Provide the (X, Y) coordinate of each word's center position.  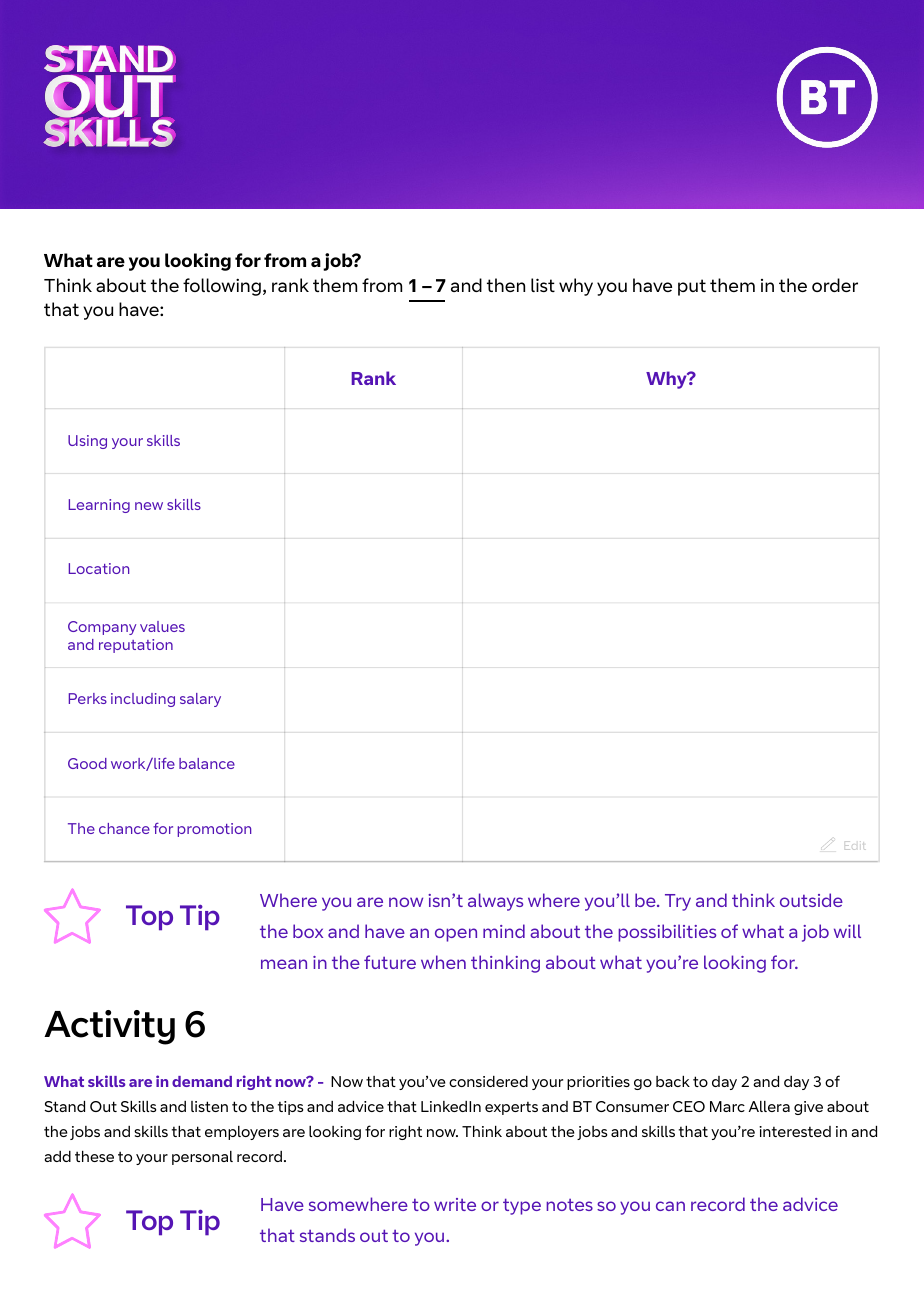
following (222, 287)
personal (202, 1158)
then (506, 285)
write (455, 1204)
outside (811, 900)
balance (207, 763)
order (835, 285)
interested (795, 1131)
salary (200, 700)
